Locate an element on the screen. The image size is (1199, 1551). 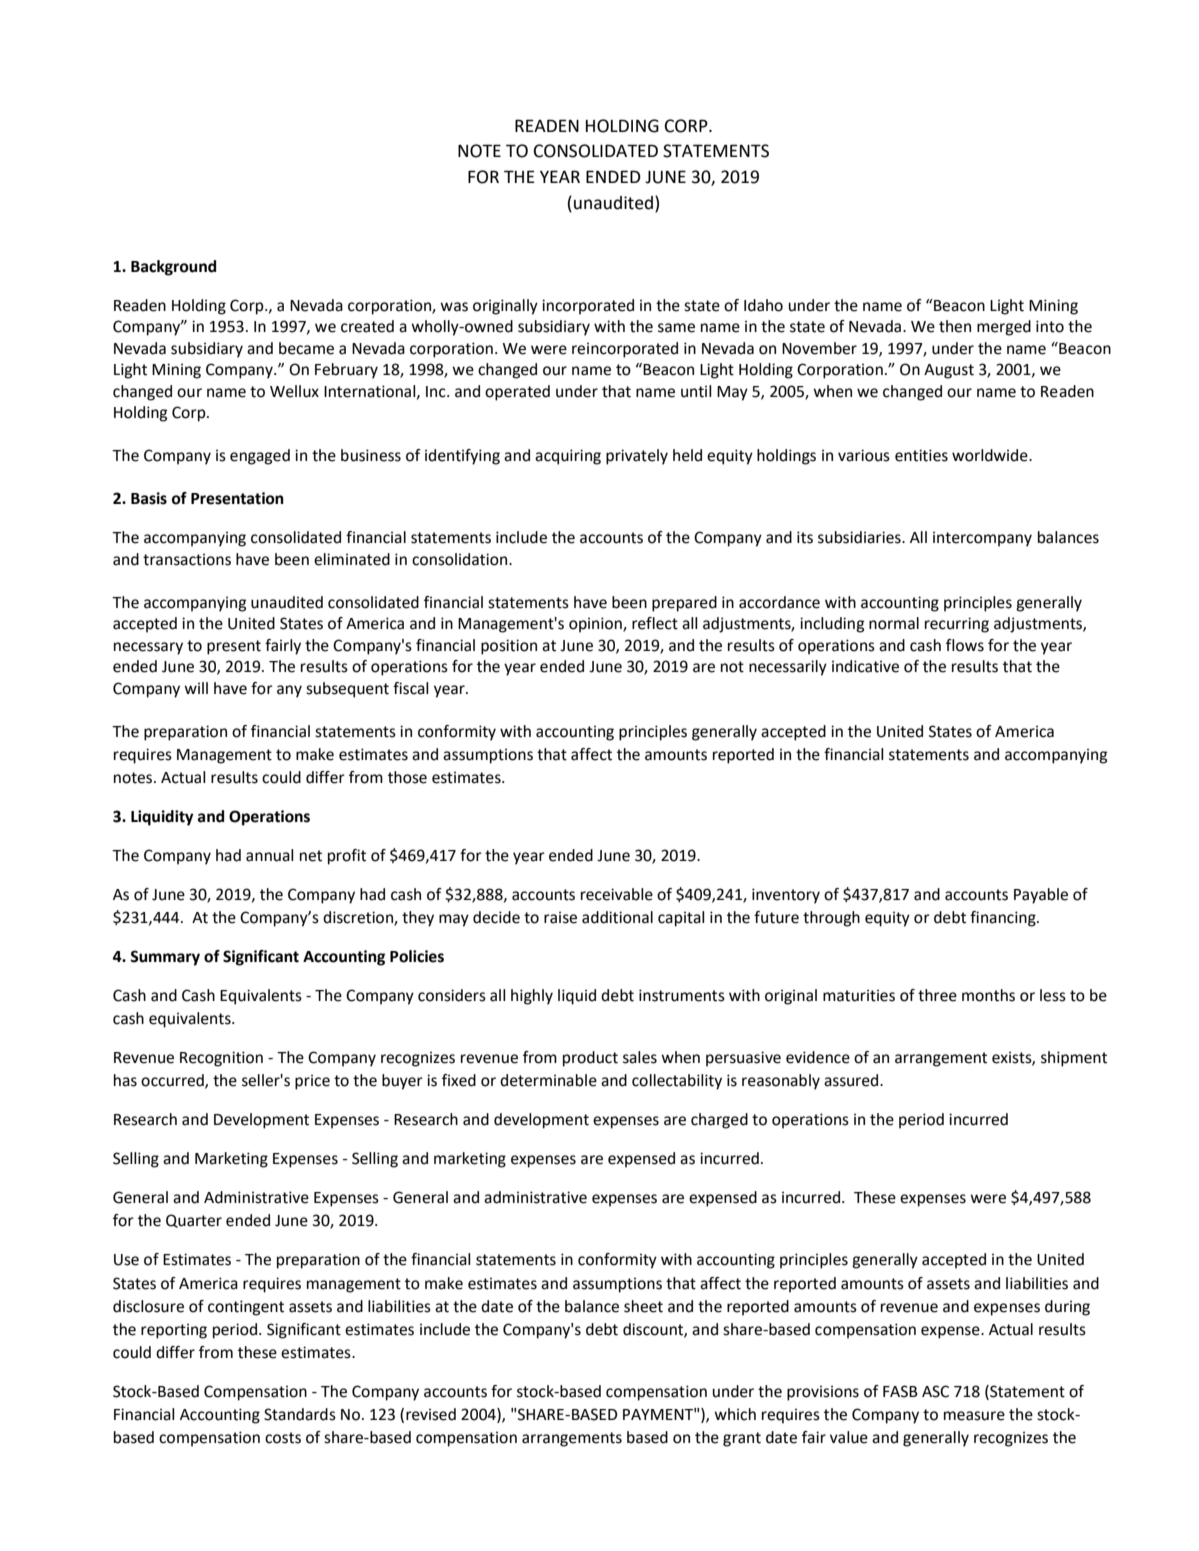
receivable is located at coordinates (617, 894).
